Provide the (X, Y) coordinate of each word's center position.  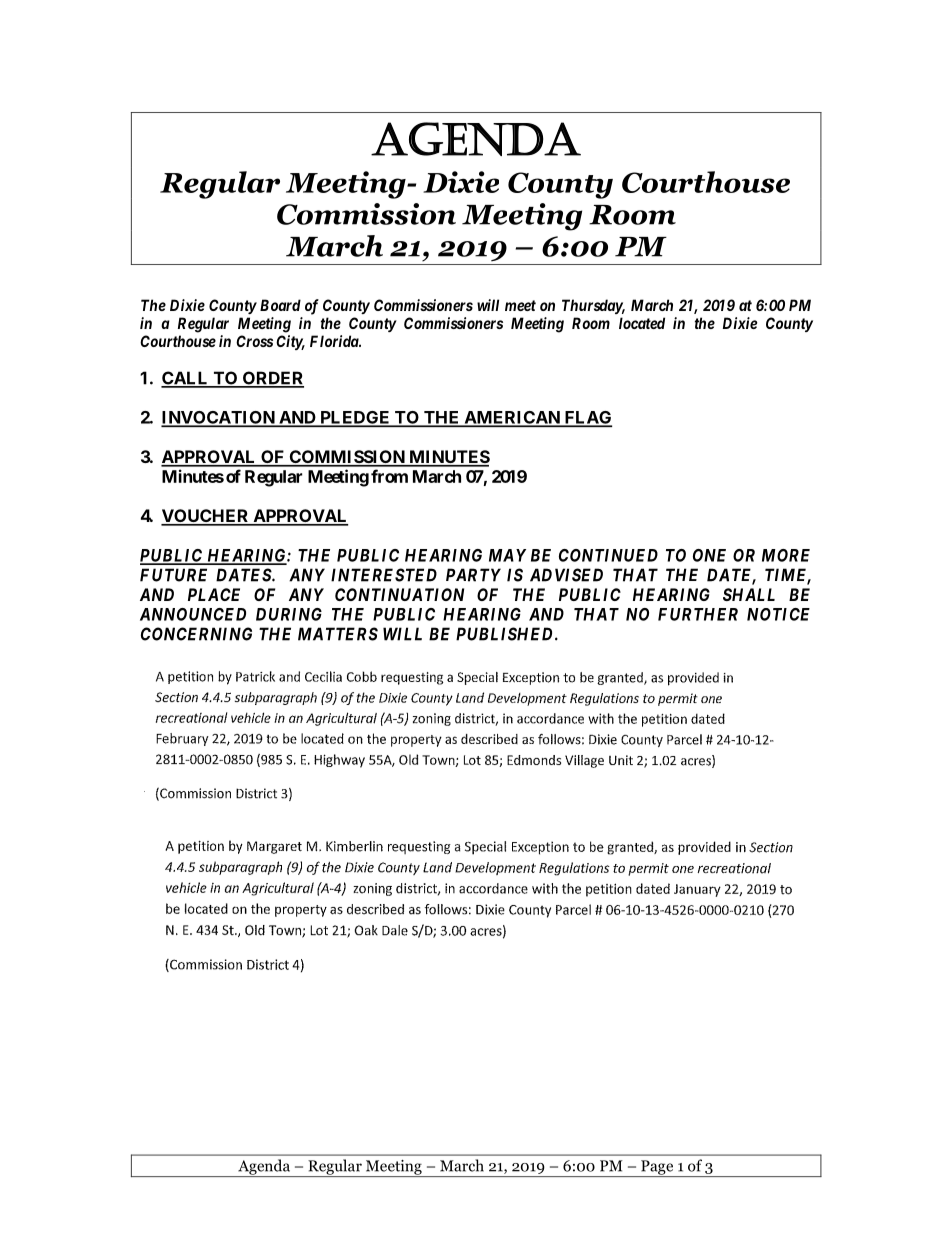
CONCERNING (196, 634)
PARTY (473, 575)
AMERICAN (512, 418)
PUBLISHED (506, 634)
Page (657, 1168)
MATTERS (338, 634)
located (642, 323)
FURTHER (698, 614)
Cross (254, 341)
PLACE (214, 594)
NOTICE (778, 614)
